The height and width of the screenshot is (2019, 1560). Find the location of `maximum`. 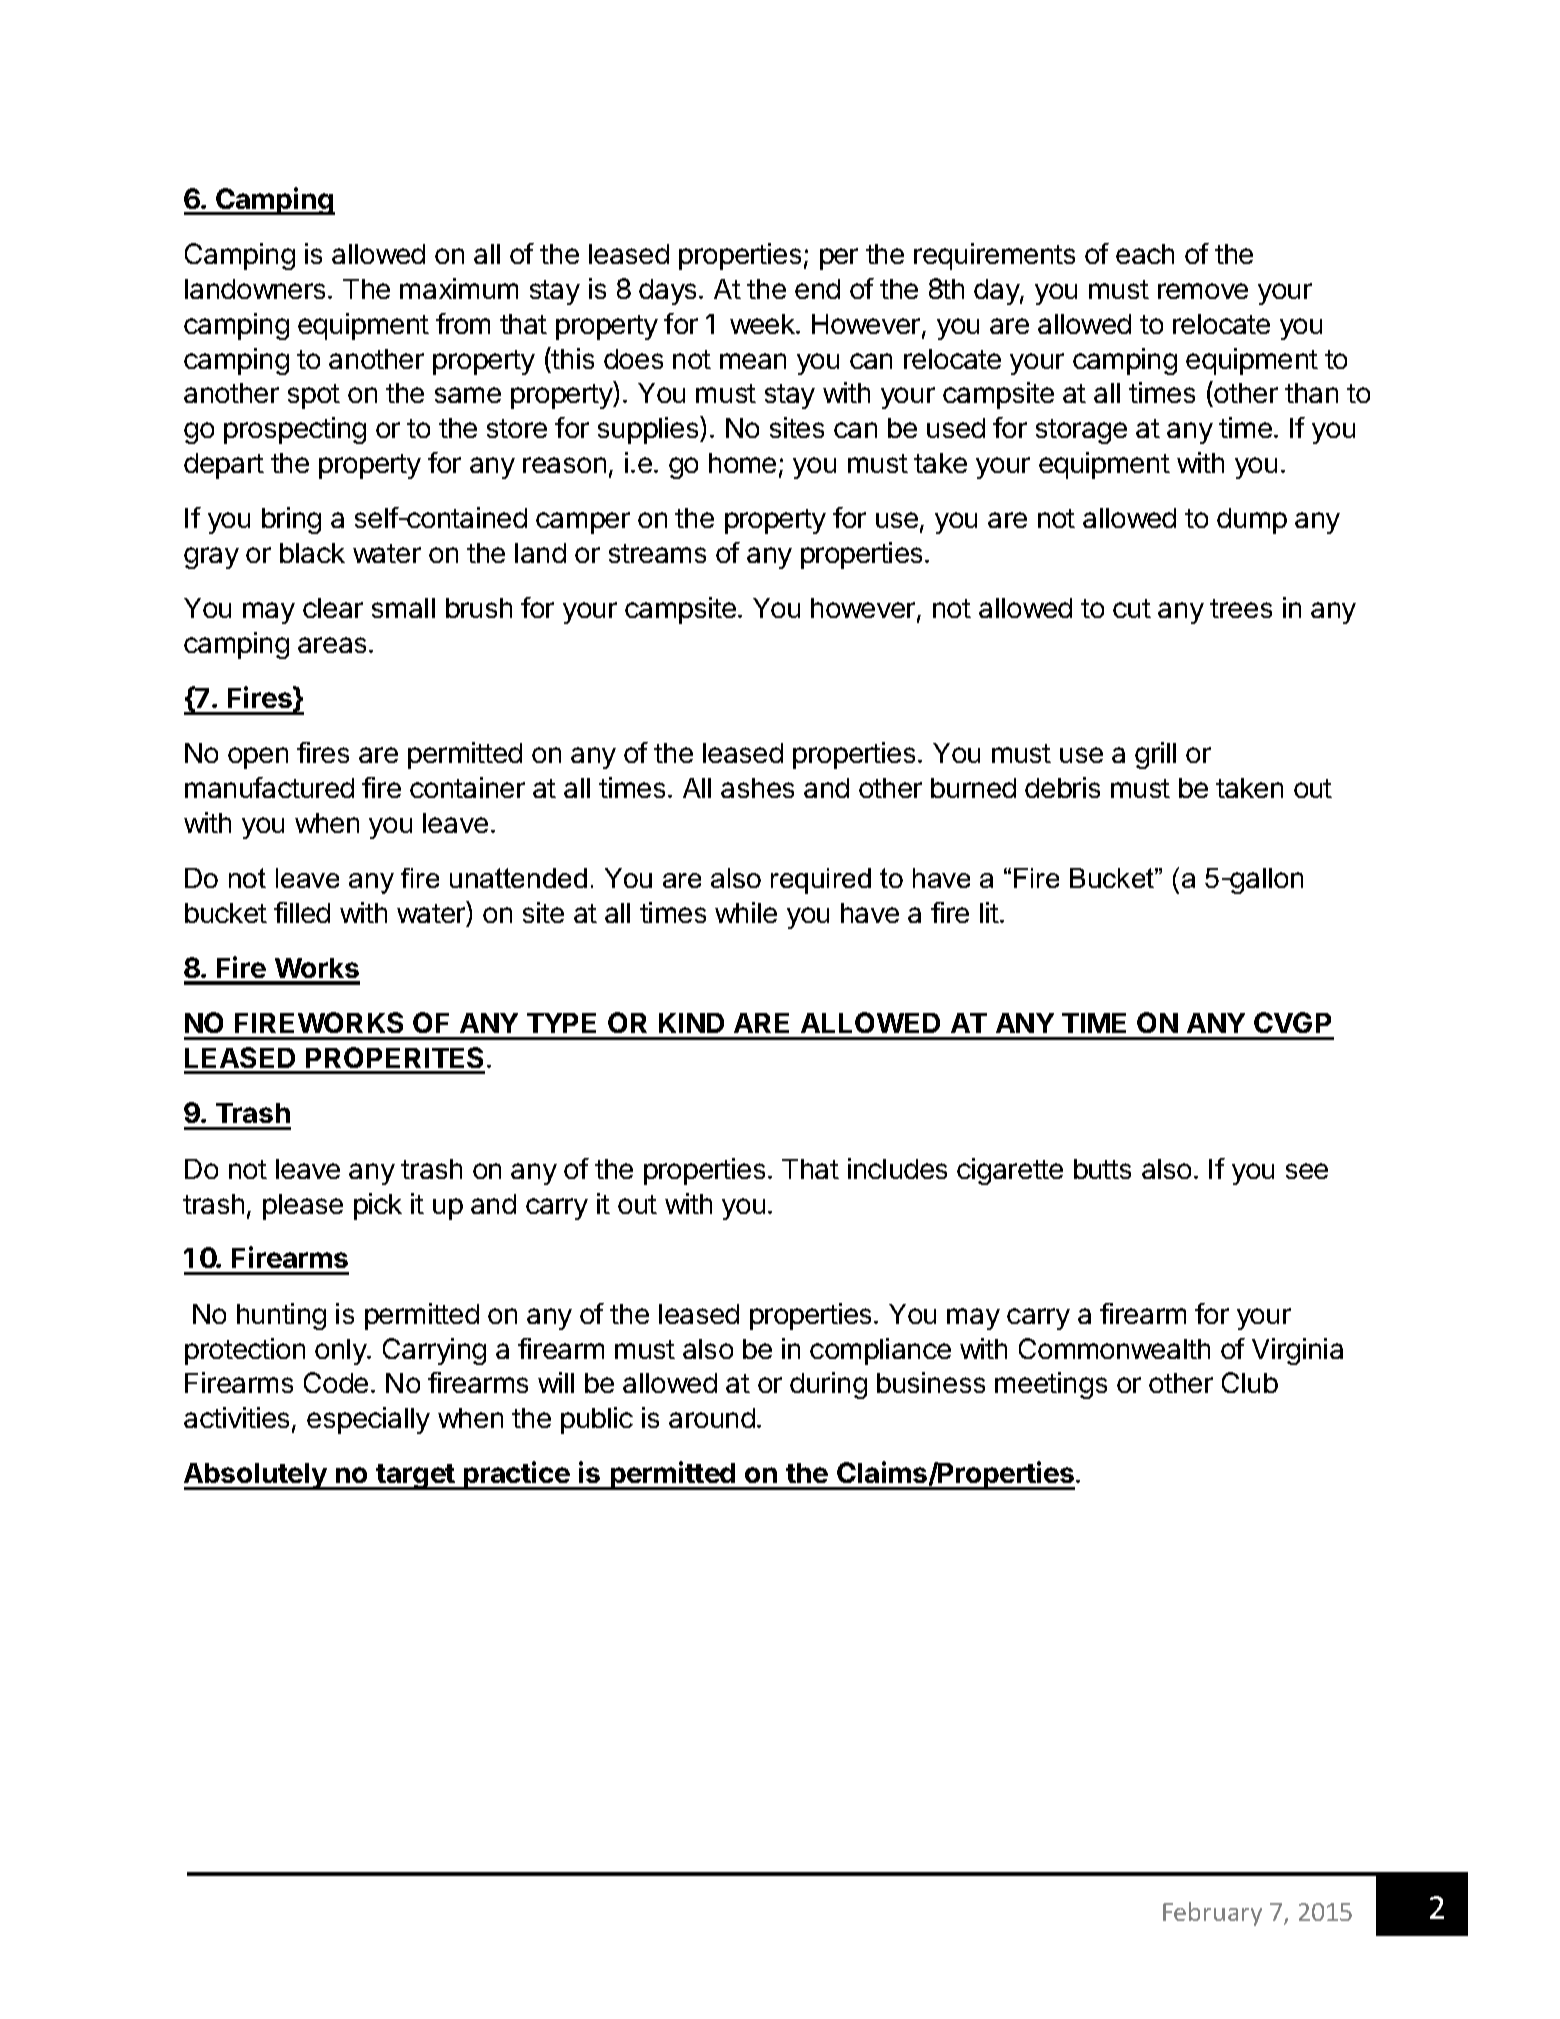

maximum is located at coordinates (459, 288).
